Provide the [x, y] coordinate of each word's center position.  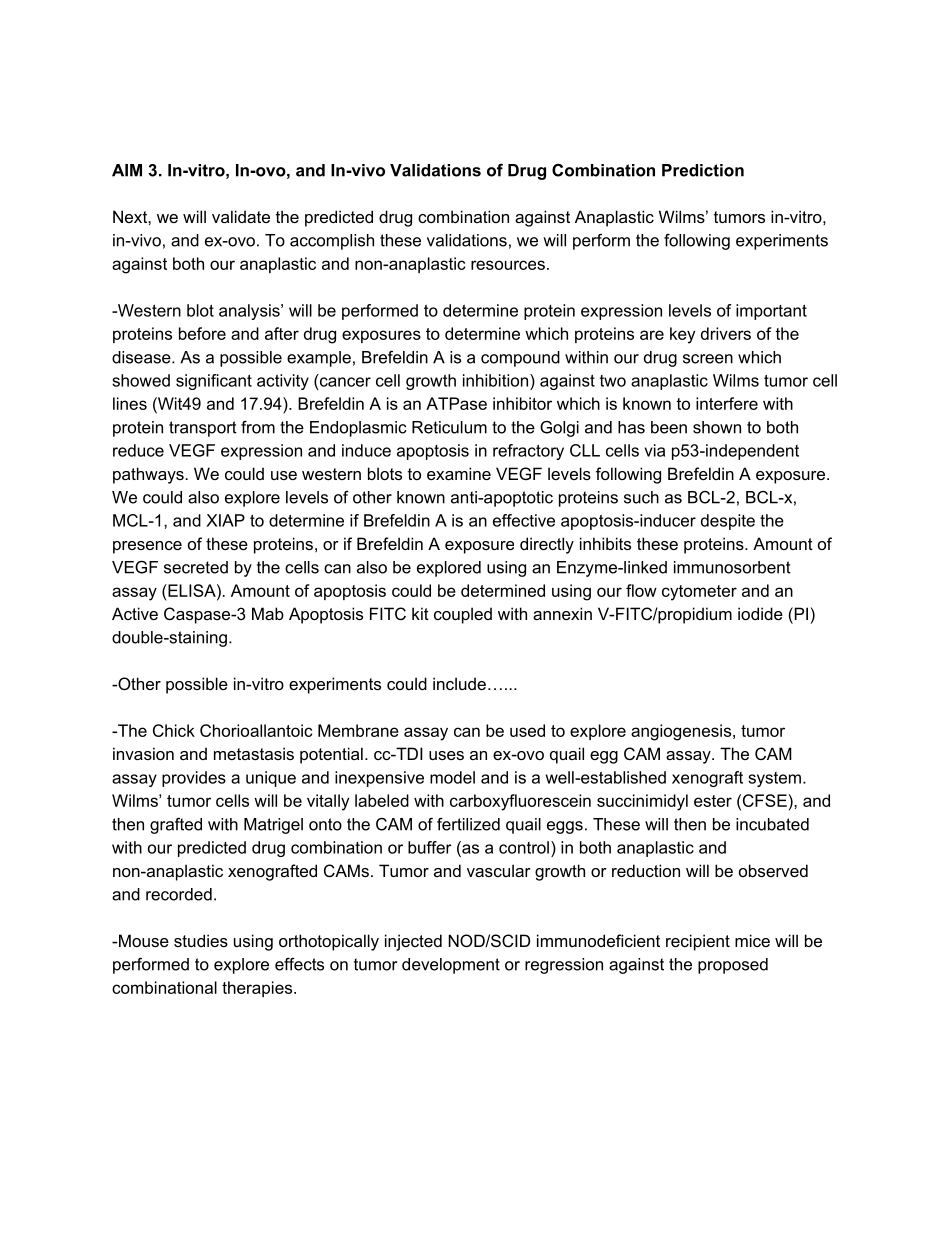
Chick [174, 730]
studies [201, 940]
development [451, 966]
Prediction [703, 170]
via [654, 450]
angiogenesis [682, 732]
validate [241, 216]
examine [459, 473]
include [459, 683]
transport [203, 429]
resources [508, 265]
